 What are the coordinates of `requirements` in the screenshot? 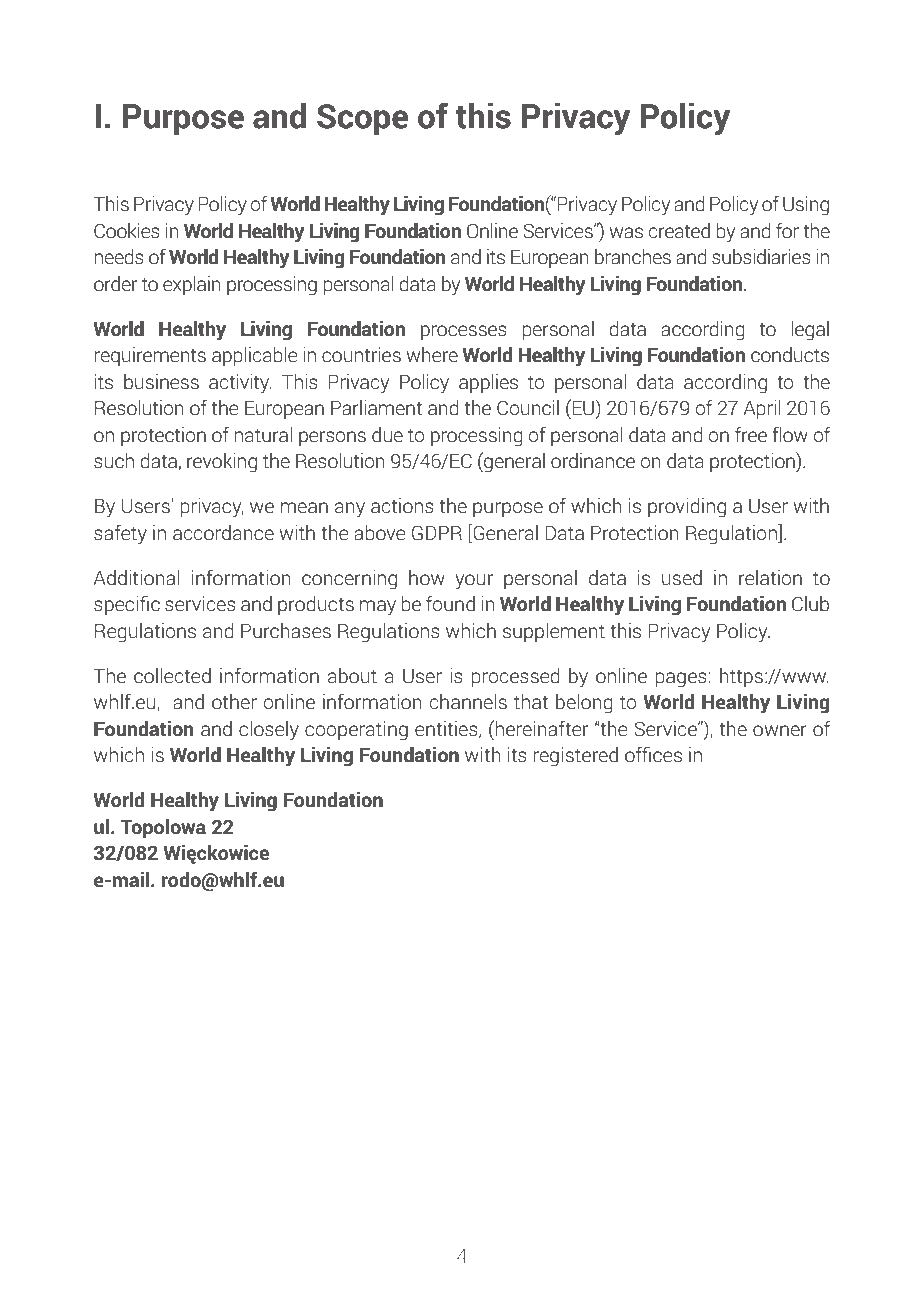 It's located at (150, 356).
